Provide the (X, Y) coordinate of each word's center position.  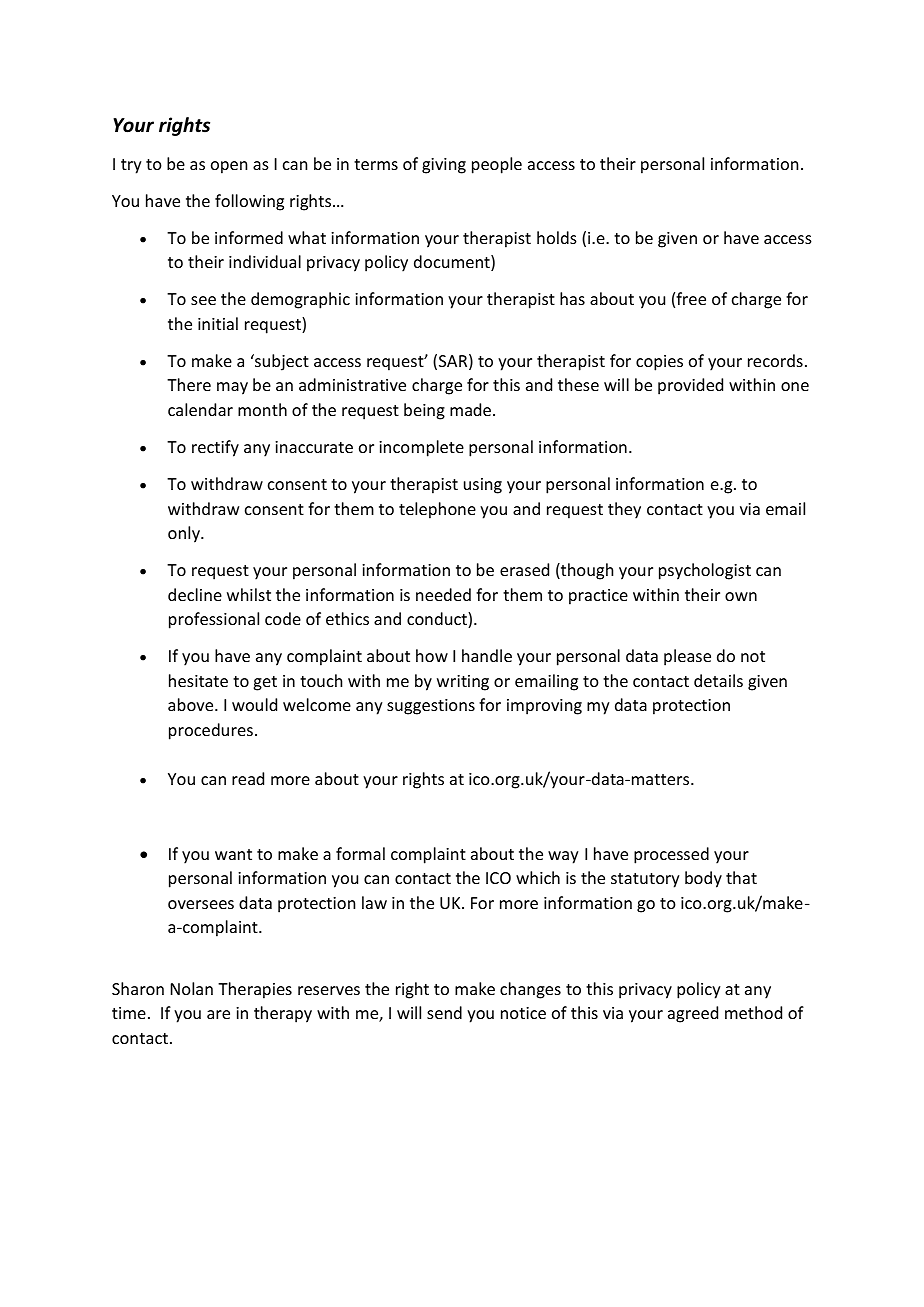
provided (690, 386)
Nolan (192, 988)
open (229, 167)
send (444, 1012)
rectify (215, 448)
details (718, 680)
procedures (211, 731)
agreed (693, 1014)
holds (557, 237)
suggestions (431, 707)
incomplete (421, 448)
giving (444, 166)
